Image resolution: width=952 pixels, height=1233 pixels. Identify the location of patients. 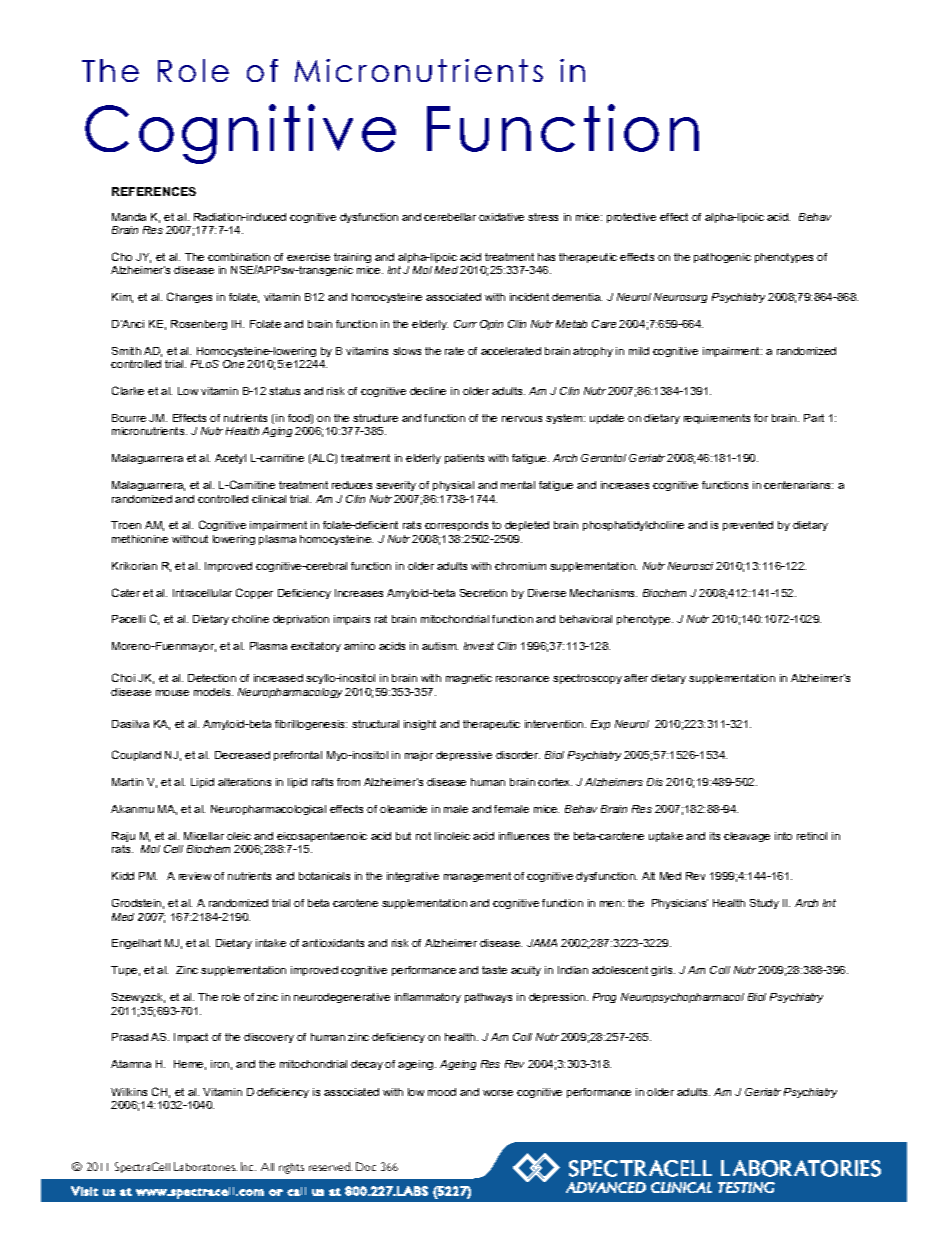
(464, 459).
